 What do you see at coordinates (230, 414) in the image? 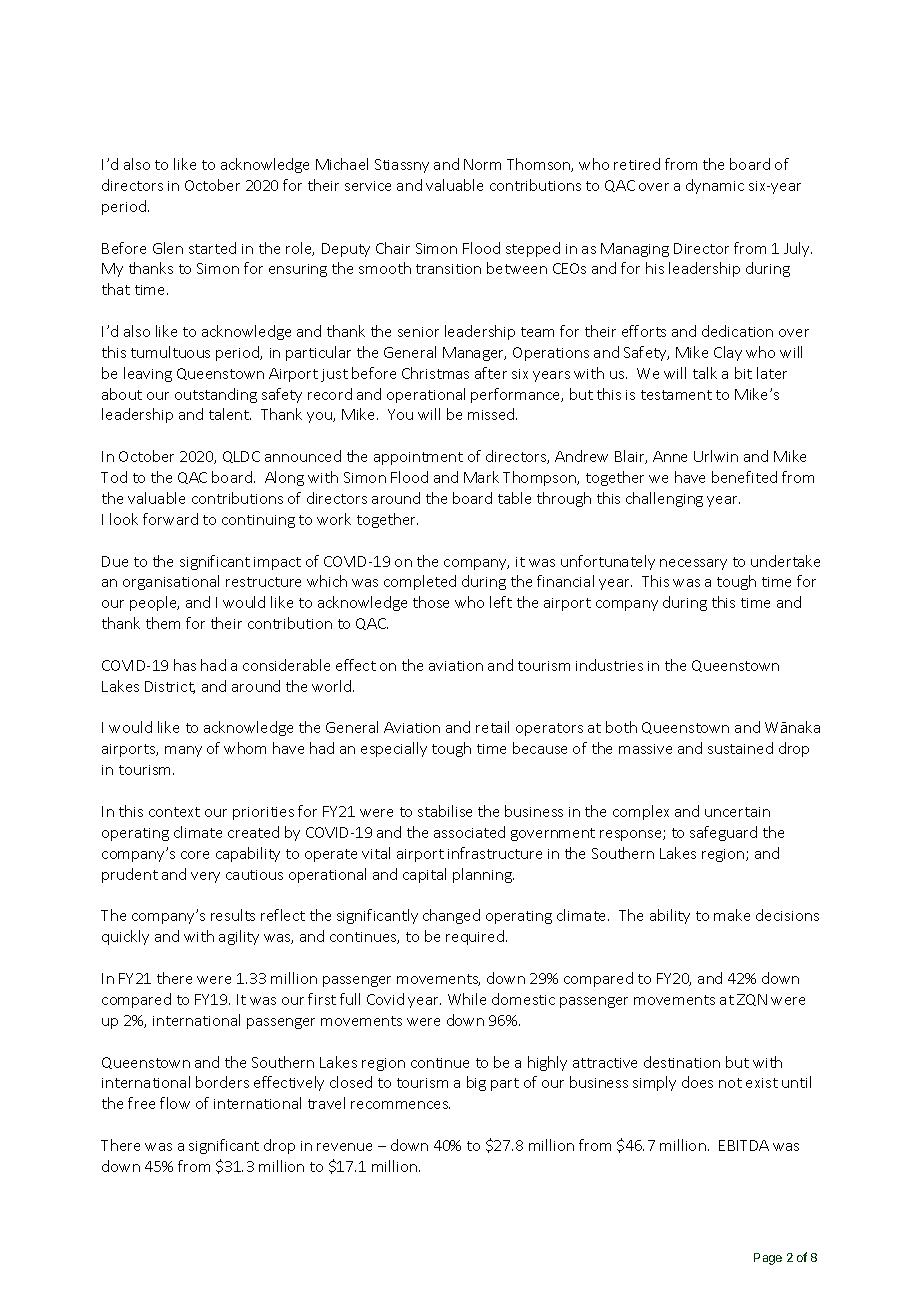
I see `talent` at bounding box center [230, 414].
